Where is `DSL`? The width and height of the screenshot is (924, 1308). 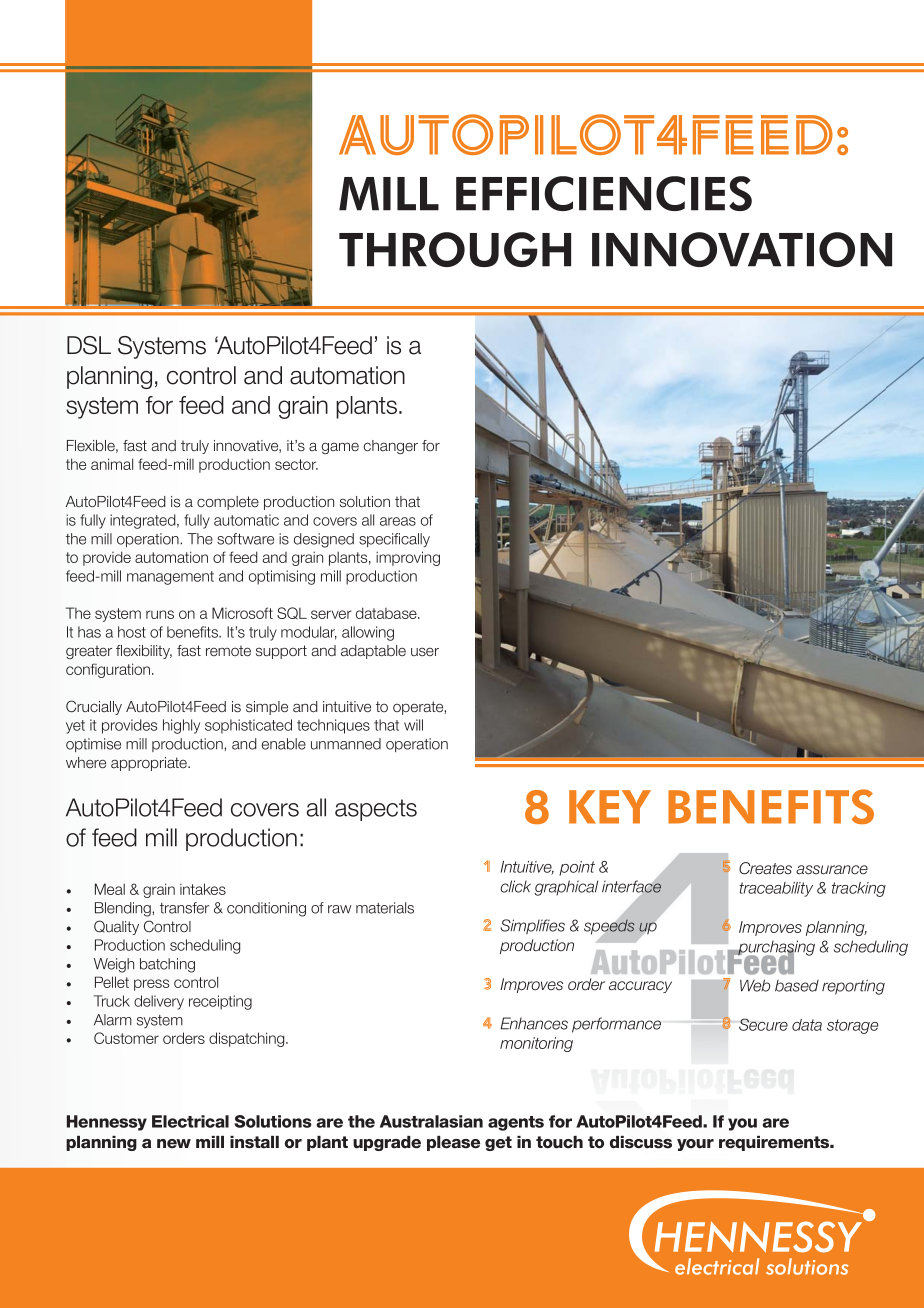
DSL is located at coordinates (89, 345).
